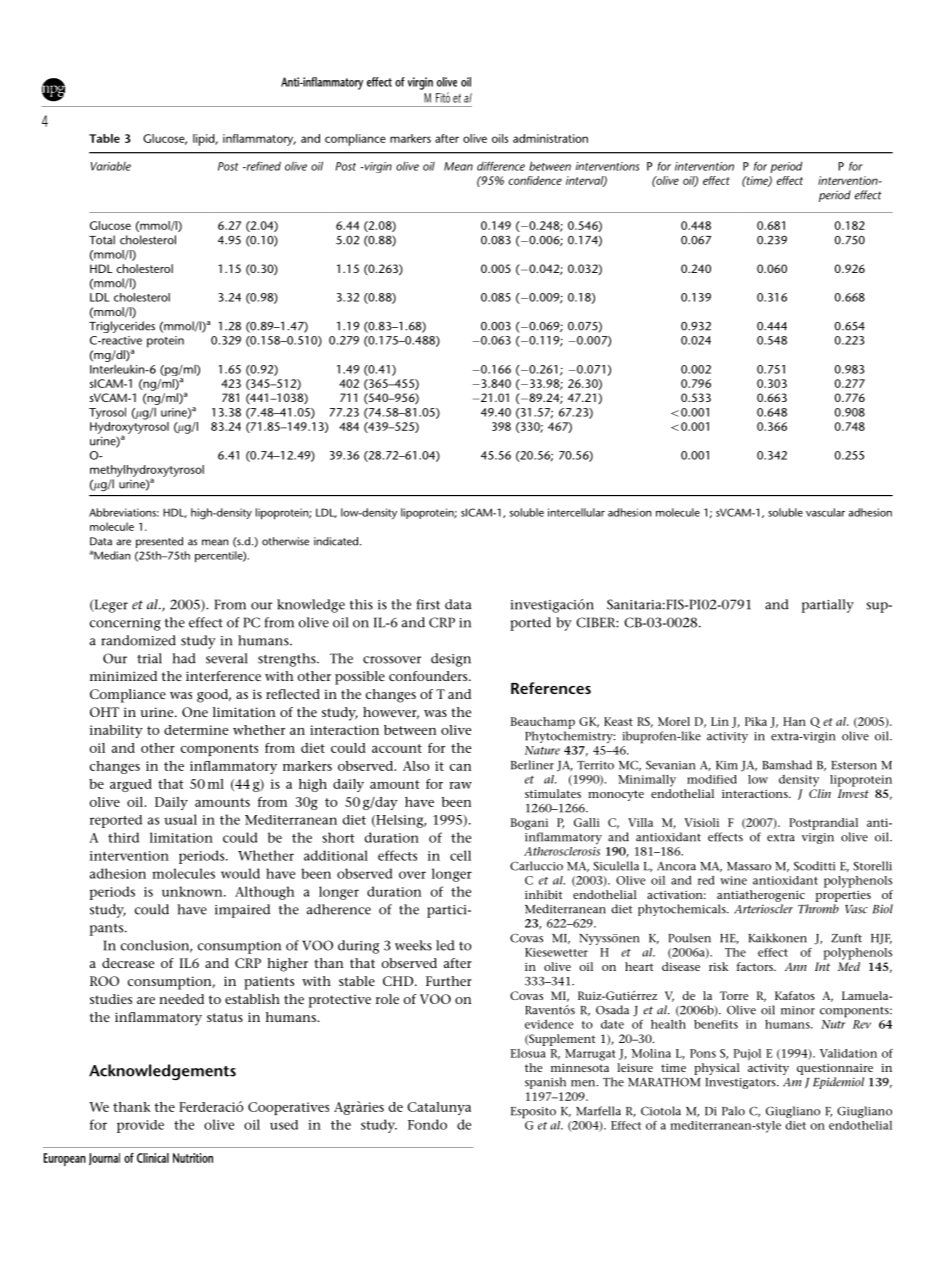  What do you see at coordinates (733, 1111) in the image?
I see `Palo` at bounding box center [733, 1111].
